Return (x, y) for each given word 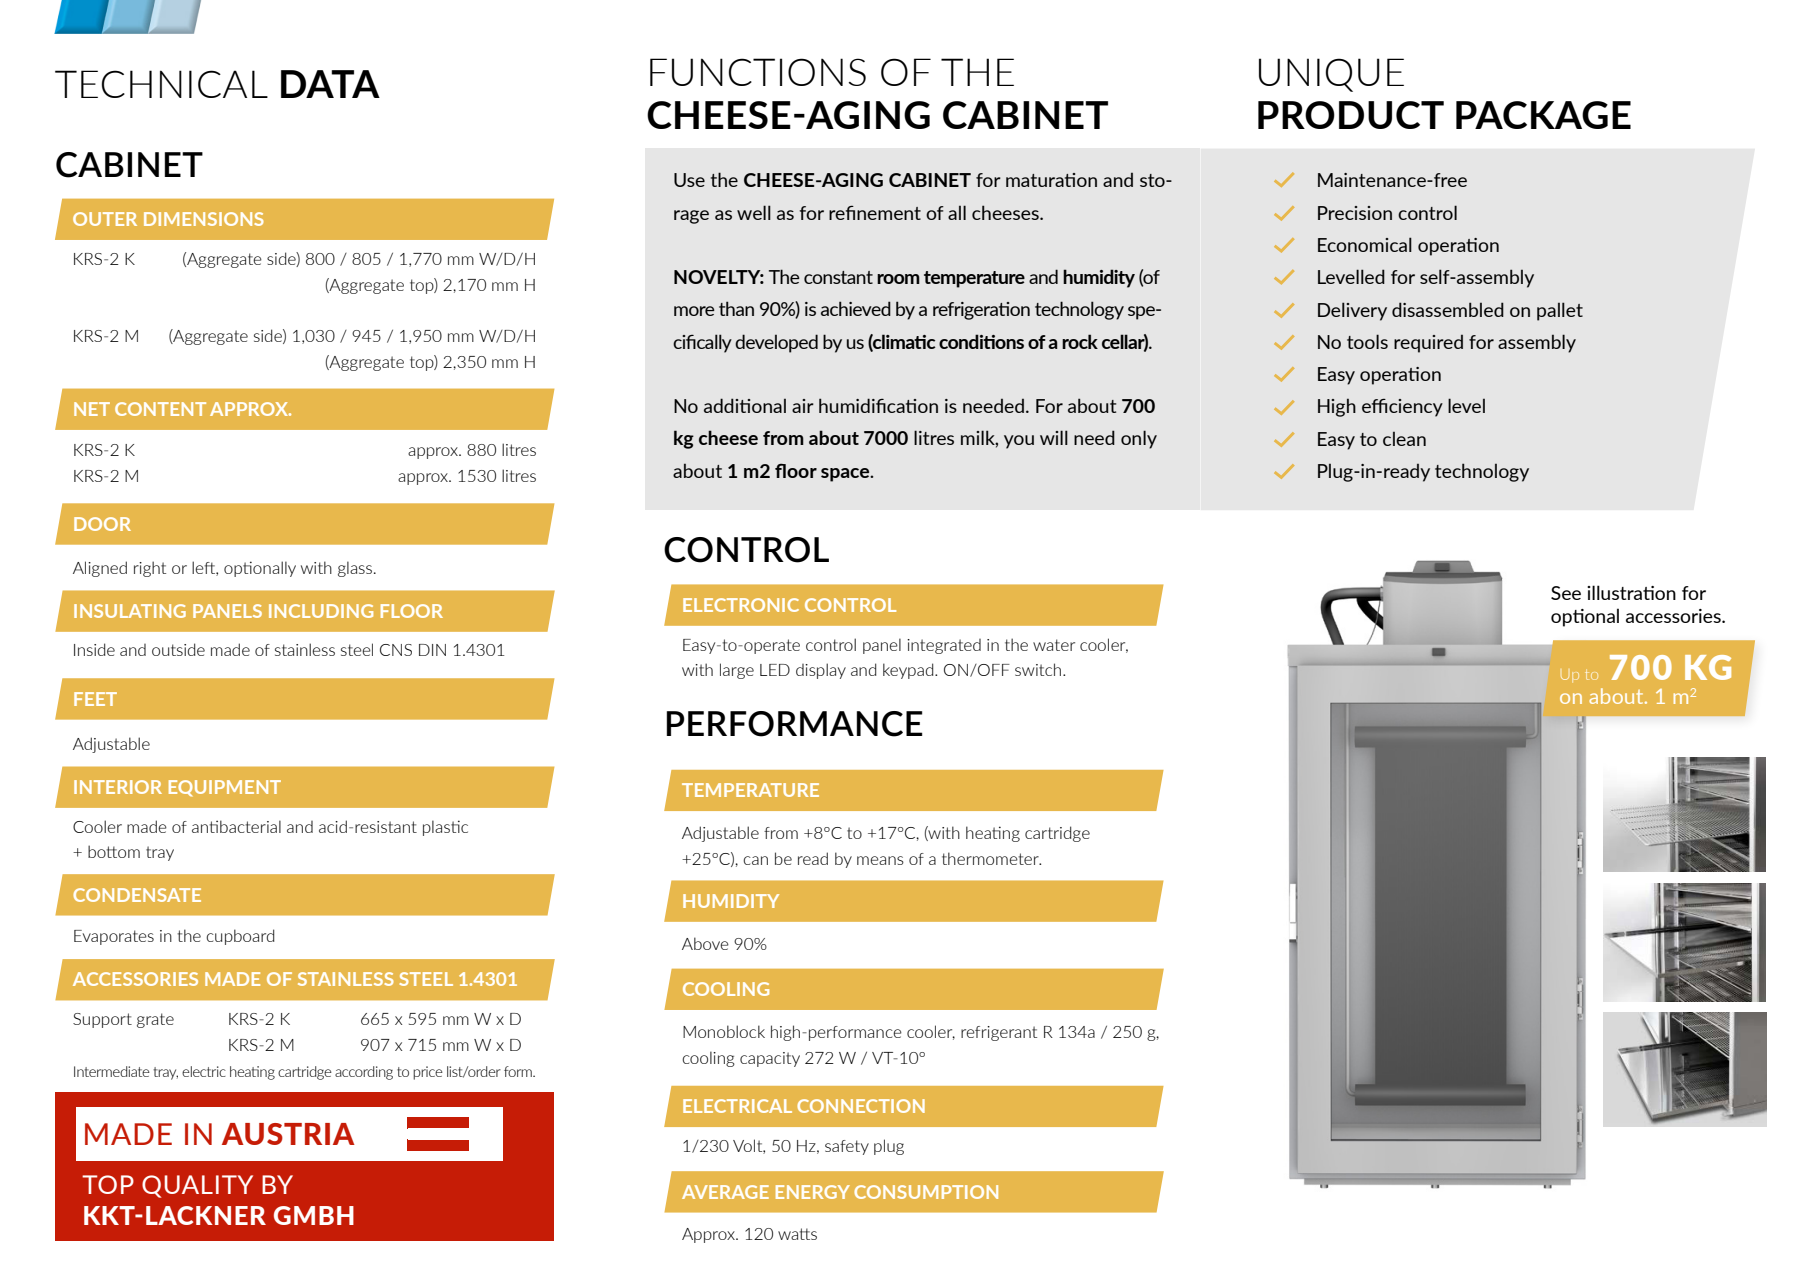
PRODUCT (1351, 115)
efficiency (1402, 408)
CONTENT (160, 409)
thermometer (991, 858)
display (821, 671)
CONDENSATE (137, 895)
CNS (396, 650)
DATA (330, 84)
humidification (878, 405)
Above (705, 943)
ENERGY (813, 1192)
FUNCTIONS (758, 72)
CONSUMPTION (926, 1192)
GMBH (314, 1215)
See (1566, 593)
